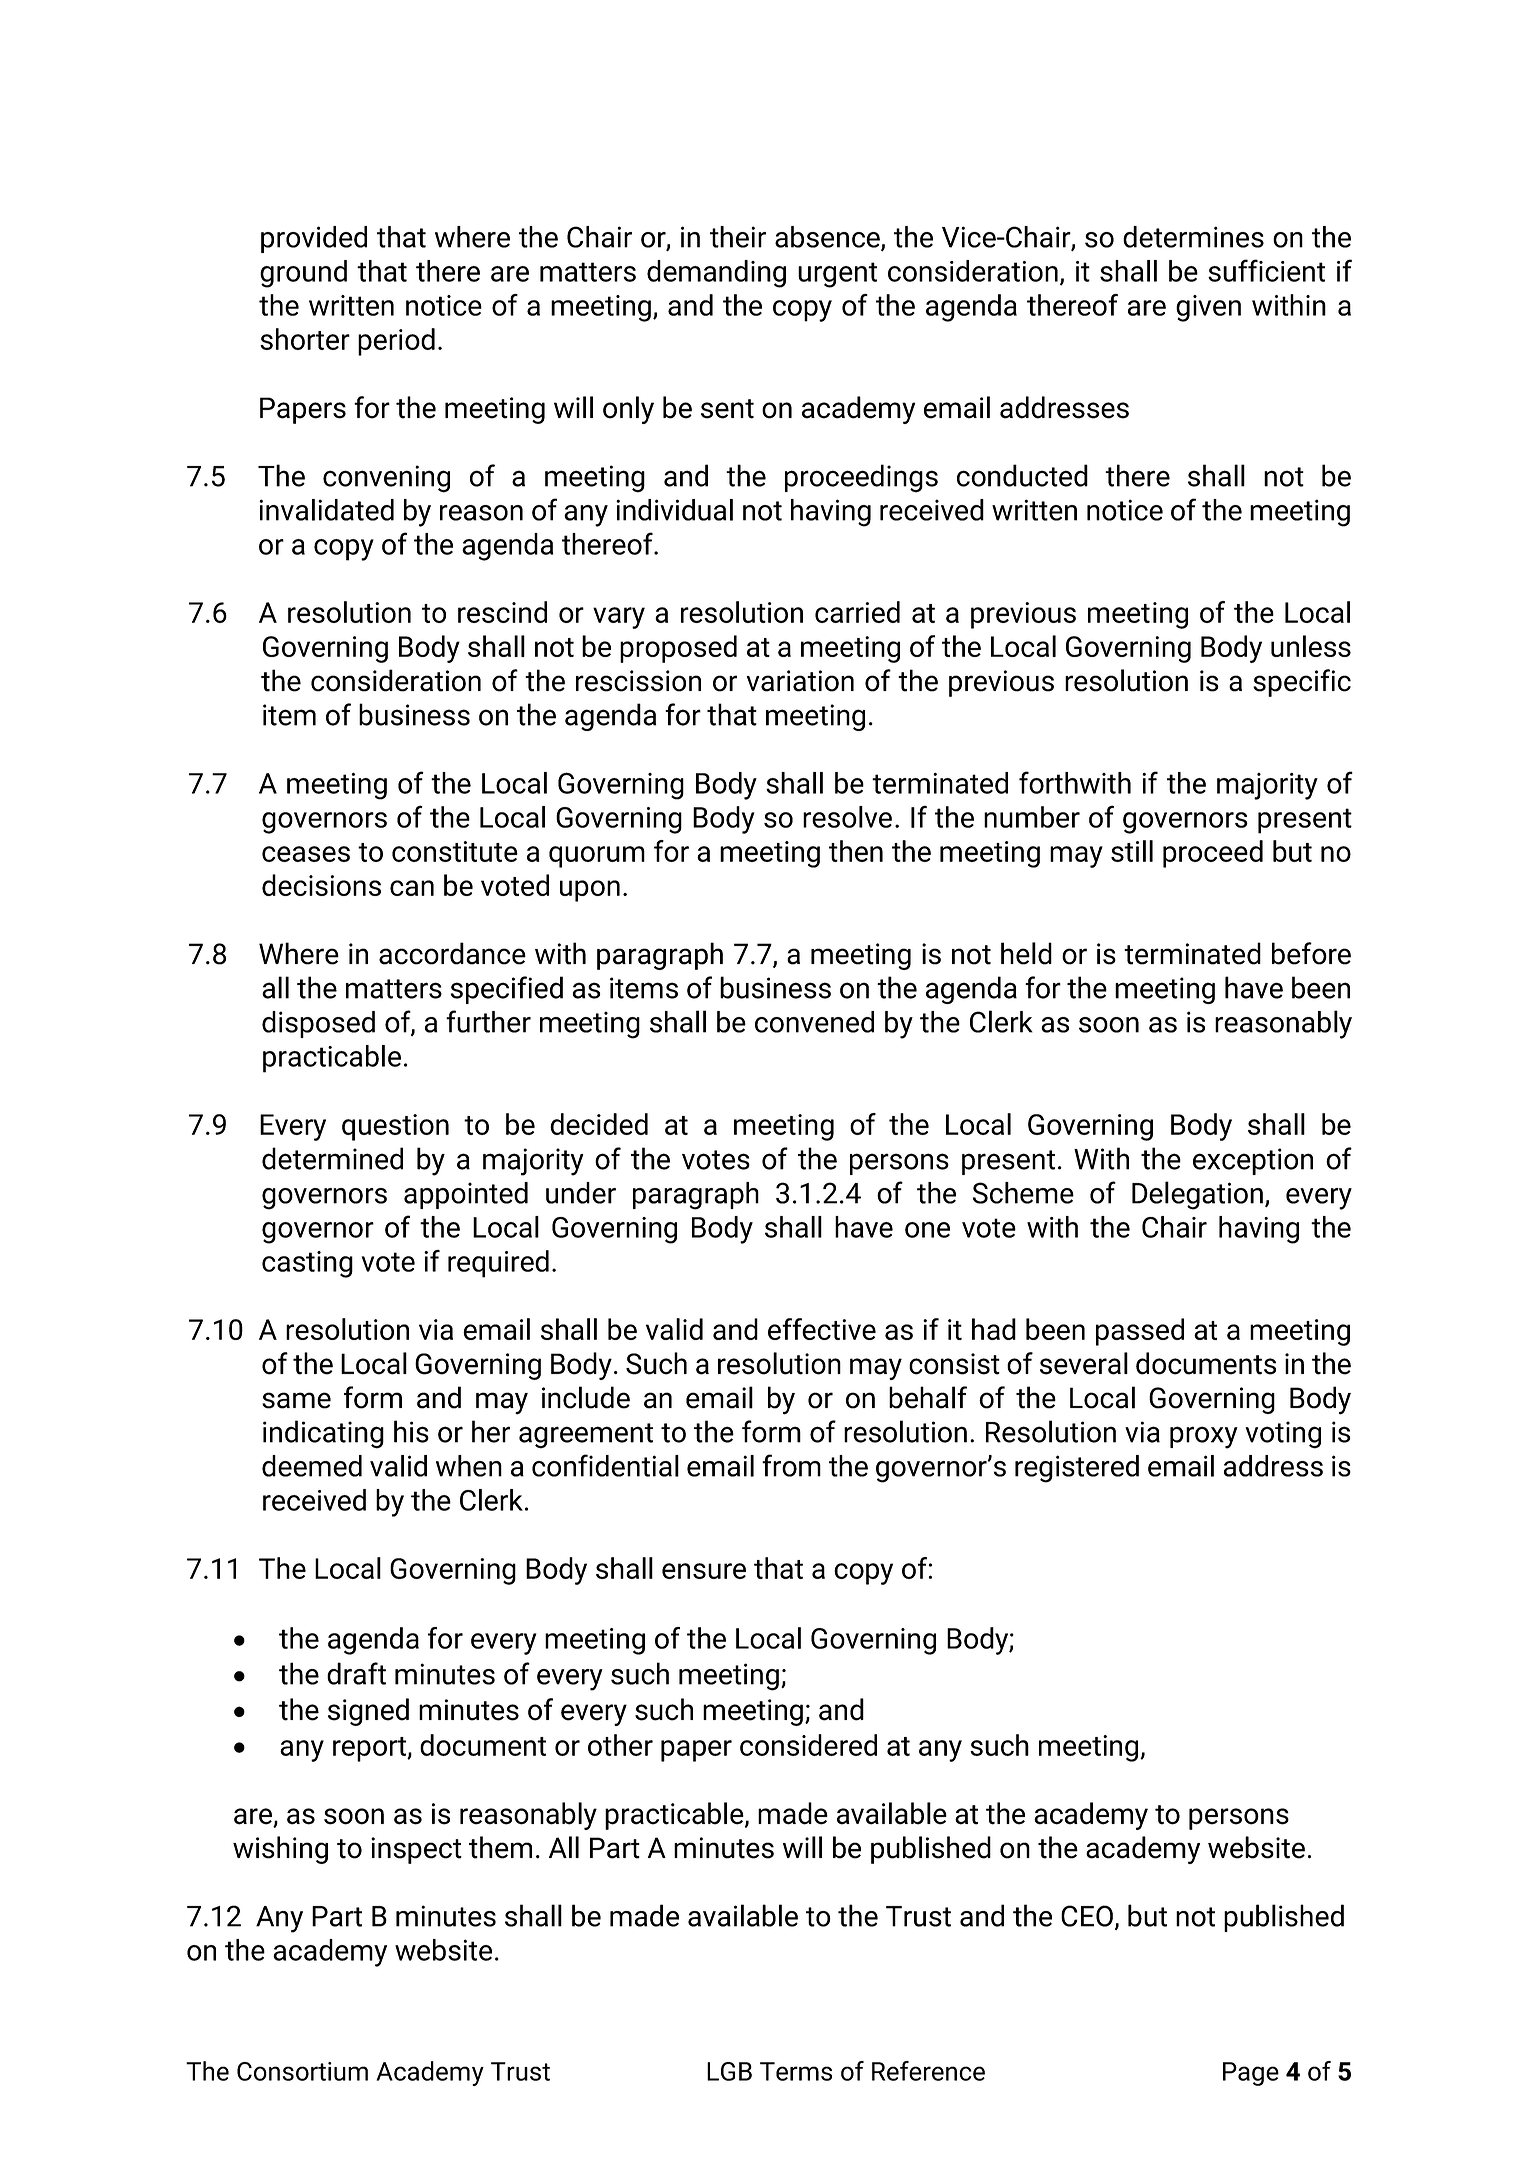  What do you see at coordinates (396, 342) in the screenshot?
I see `period` at bounding box center [396, 342].
